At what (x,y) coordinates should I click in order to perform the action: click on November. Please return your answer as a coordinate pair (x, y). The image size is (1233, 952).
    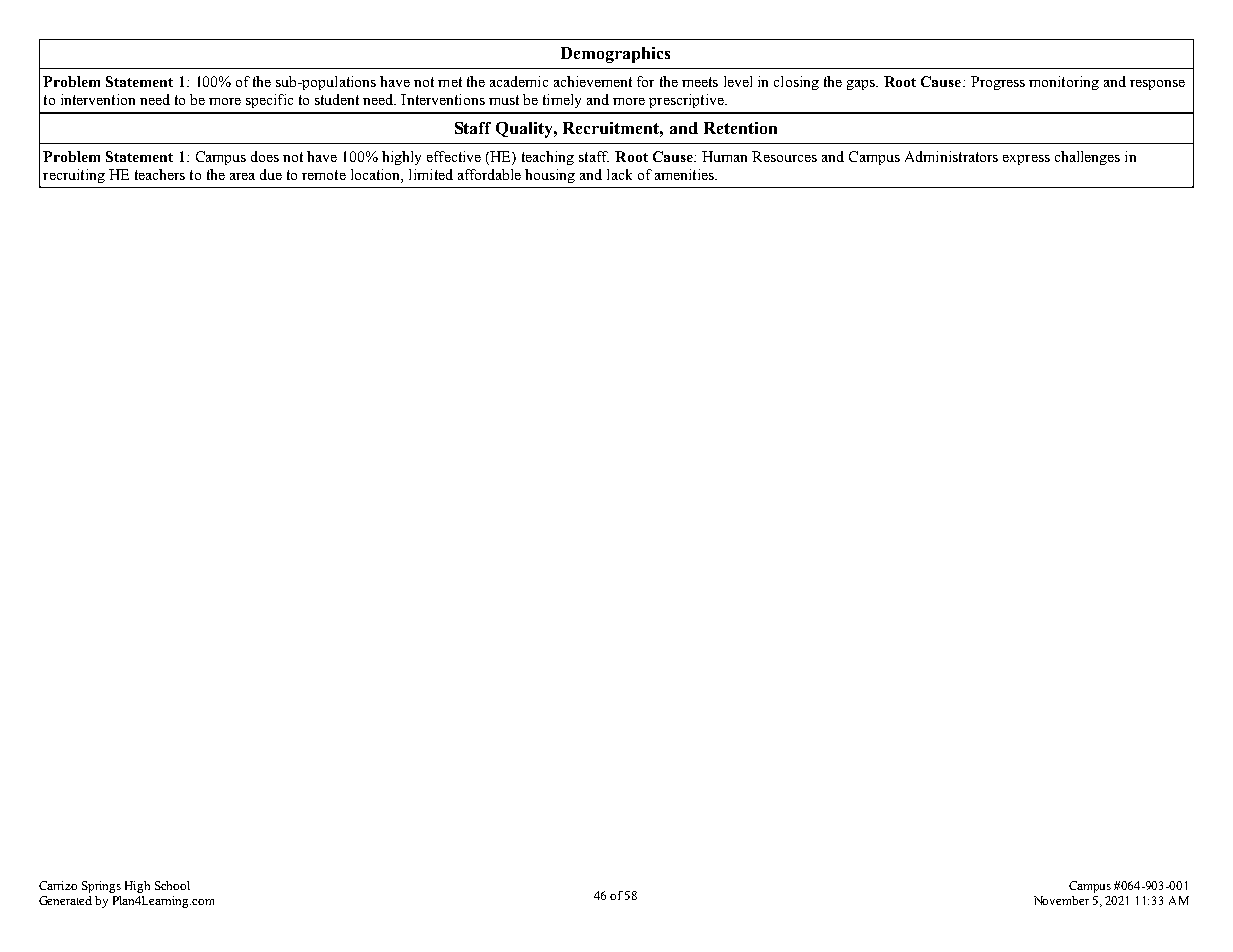
    Looking at the image, I should click on (1061, 900).
